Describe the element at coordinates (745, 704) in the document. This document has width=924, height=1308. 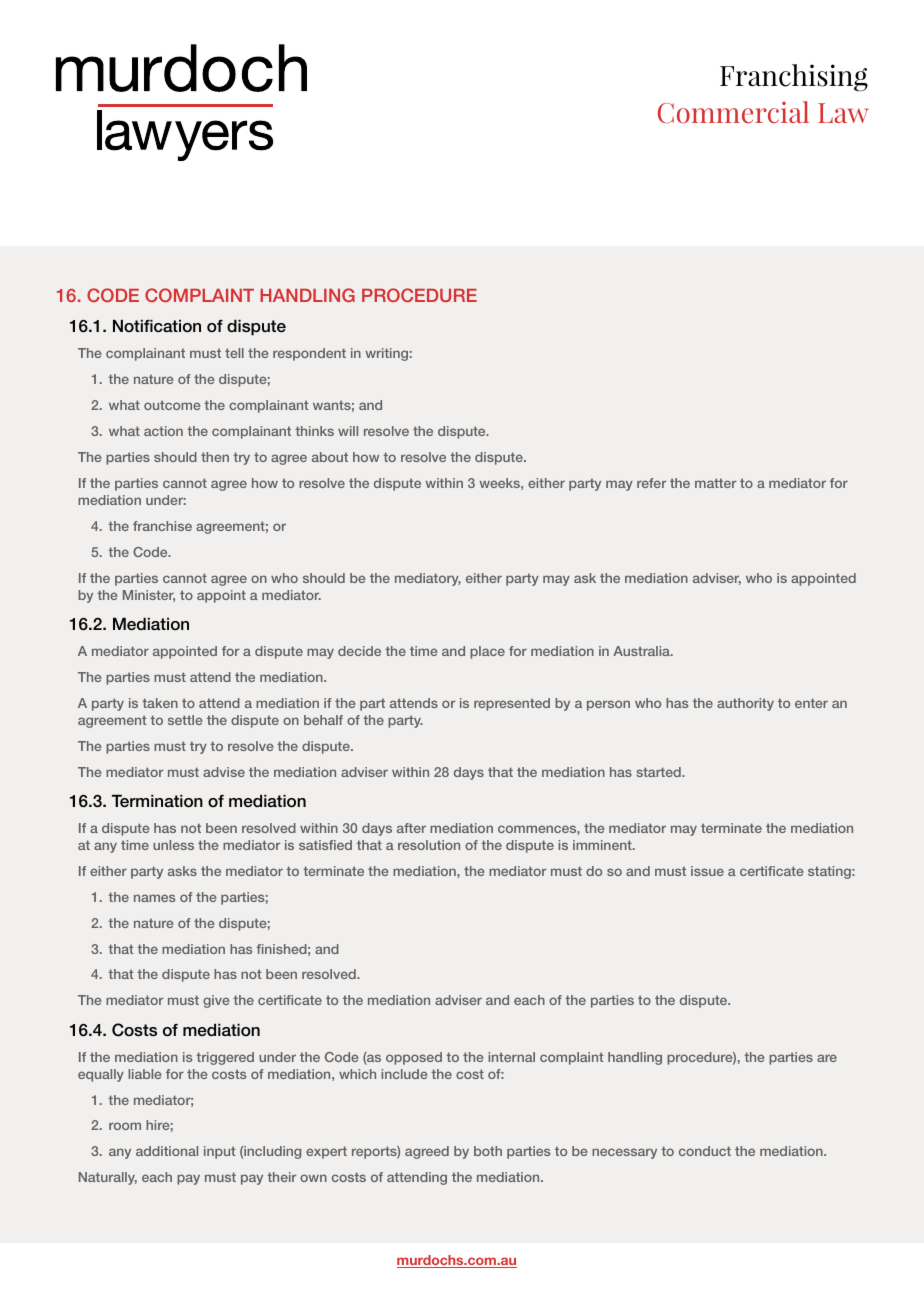
I see `authority` at that location.
